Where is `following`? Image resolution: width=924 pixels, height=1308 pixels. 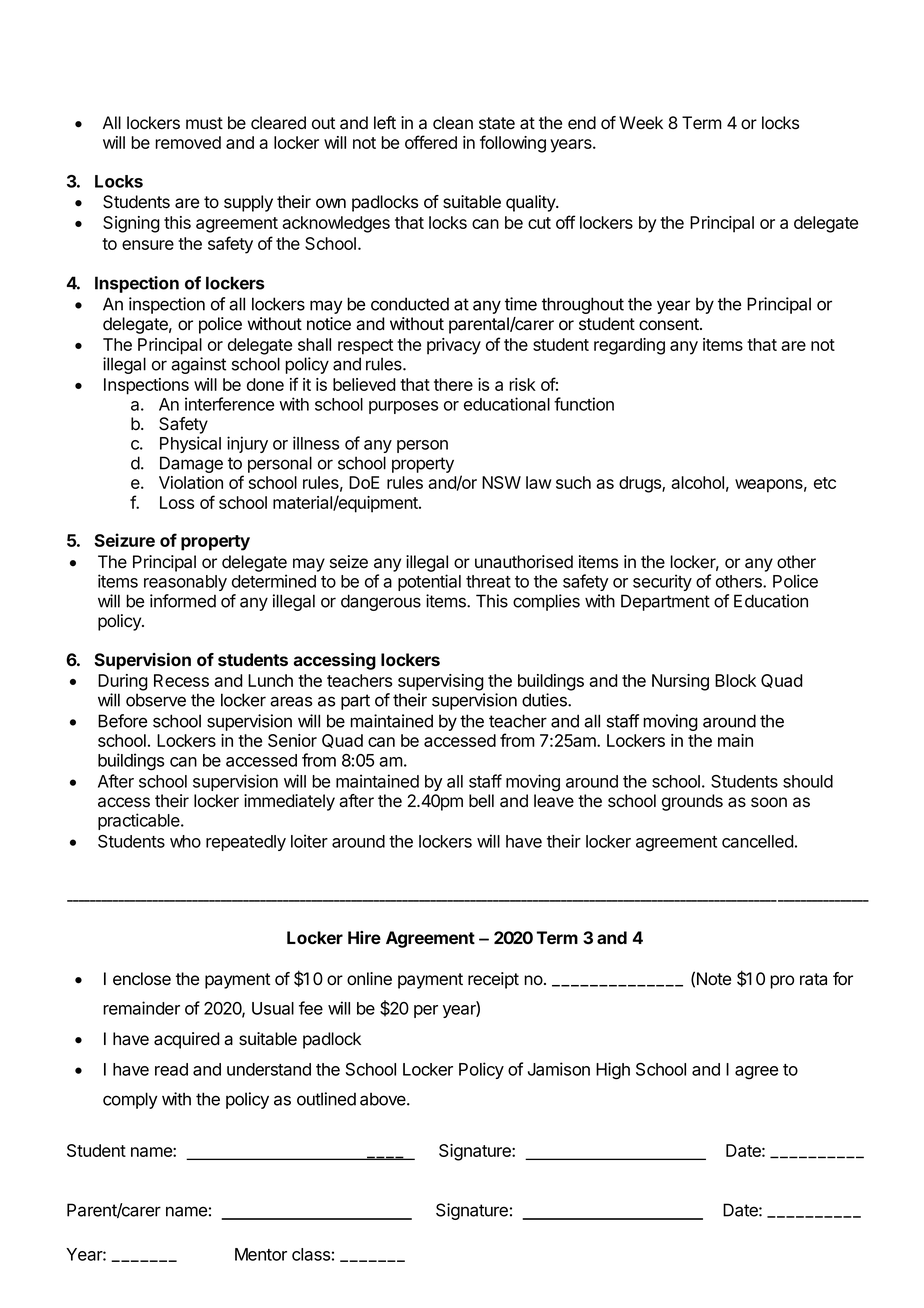 following is located at coordinates (513, 144).
